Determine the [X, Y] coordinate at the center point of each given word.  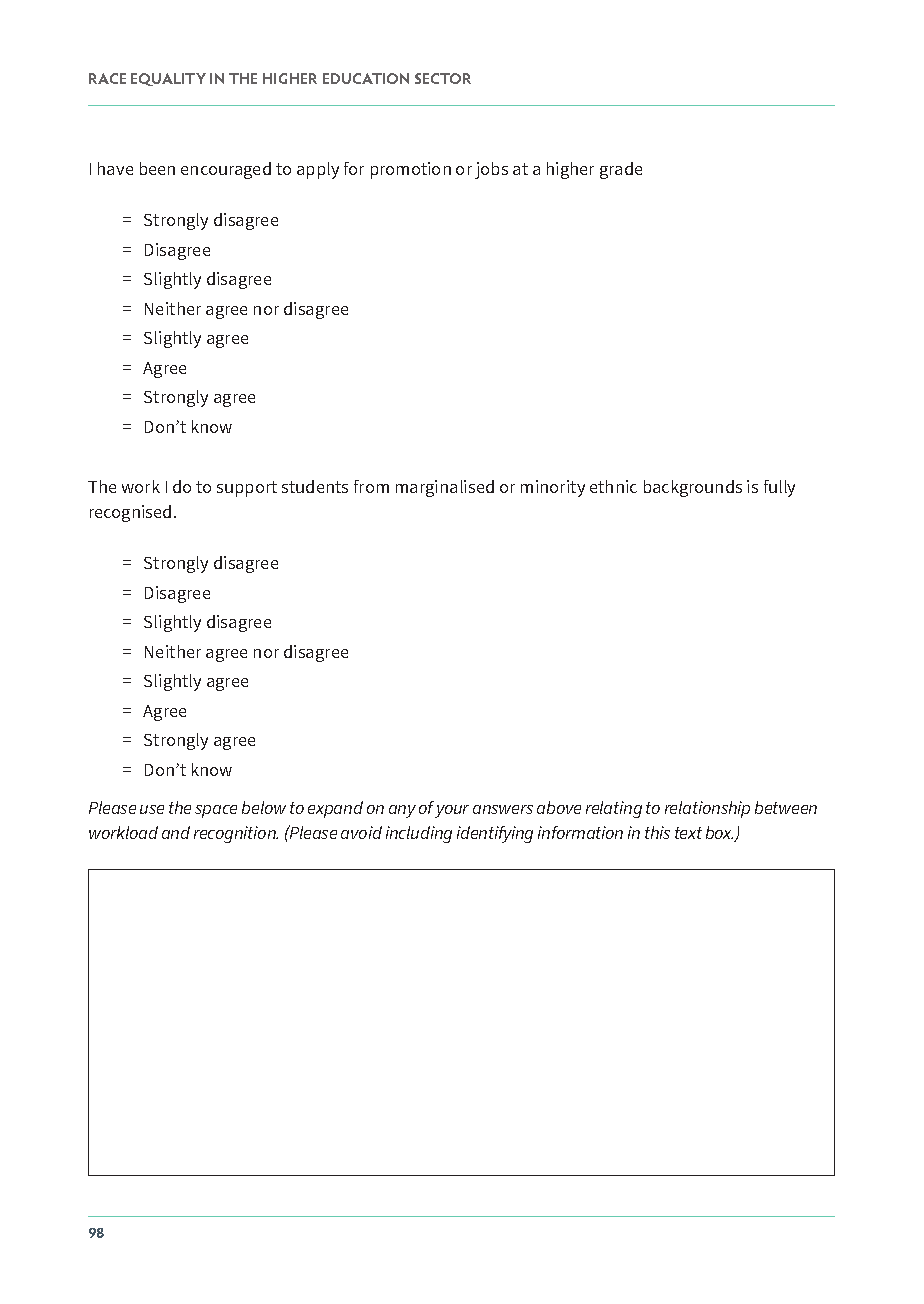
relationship [707, 809]
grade [621, 170]
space [216, 811]
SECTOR [443, 78]
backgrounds [693, 488]
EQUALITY [168, 79]
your [452, 811]
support [247, 489]
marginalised [445, 488]
